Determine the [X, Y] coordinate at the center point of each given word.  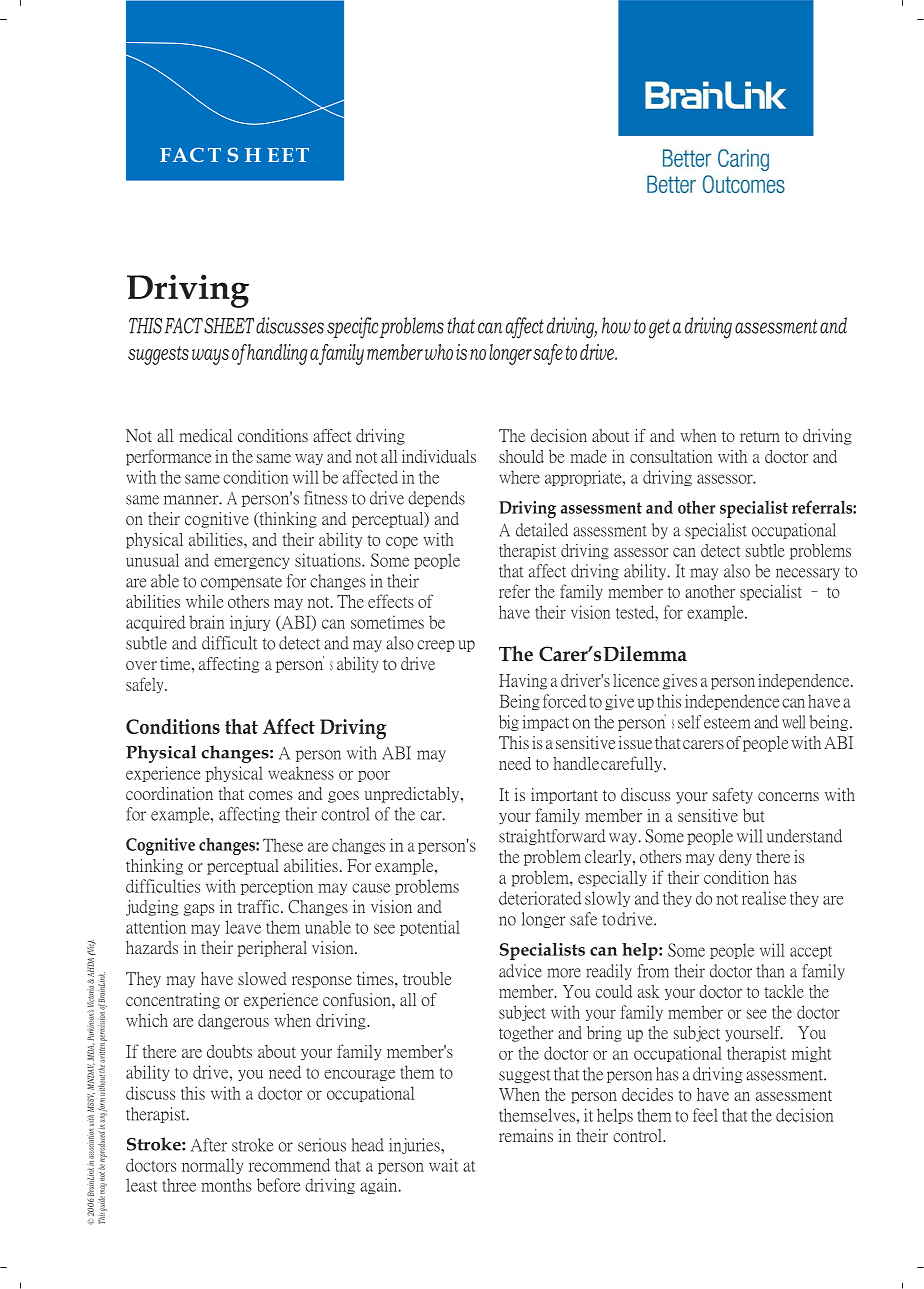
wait [444, 1165]
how [616, 325]
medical [205, 435]
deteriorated [540, 898]
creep [436, 646]
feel [705, 1115]
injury [250, 623]
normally [212, 1166]
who [439, 352]
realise [764, 898]
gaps [198, 910]
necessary [808, 574]
